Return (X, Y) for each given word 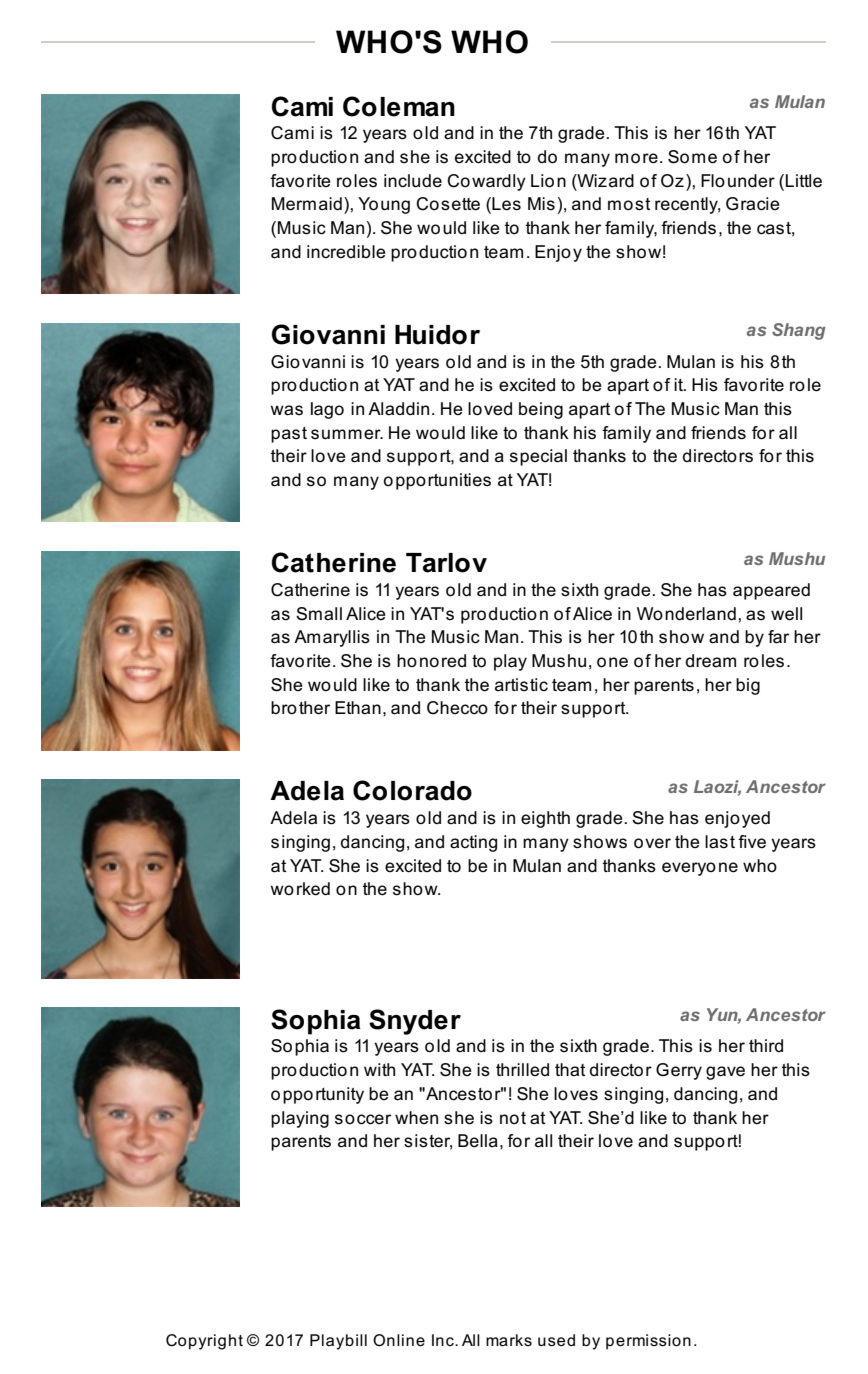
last (720, 842)
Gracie (753, 204)
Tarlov (446, 563)
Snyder (415, 1022)
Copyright (204, 1342)
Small (319, 614)
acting (473, 843)
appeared (771, 591)
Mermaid (307, 204)
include (413, 181)
